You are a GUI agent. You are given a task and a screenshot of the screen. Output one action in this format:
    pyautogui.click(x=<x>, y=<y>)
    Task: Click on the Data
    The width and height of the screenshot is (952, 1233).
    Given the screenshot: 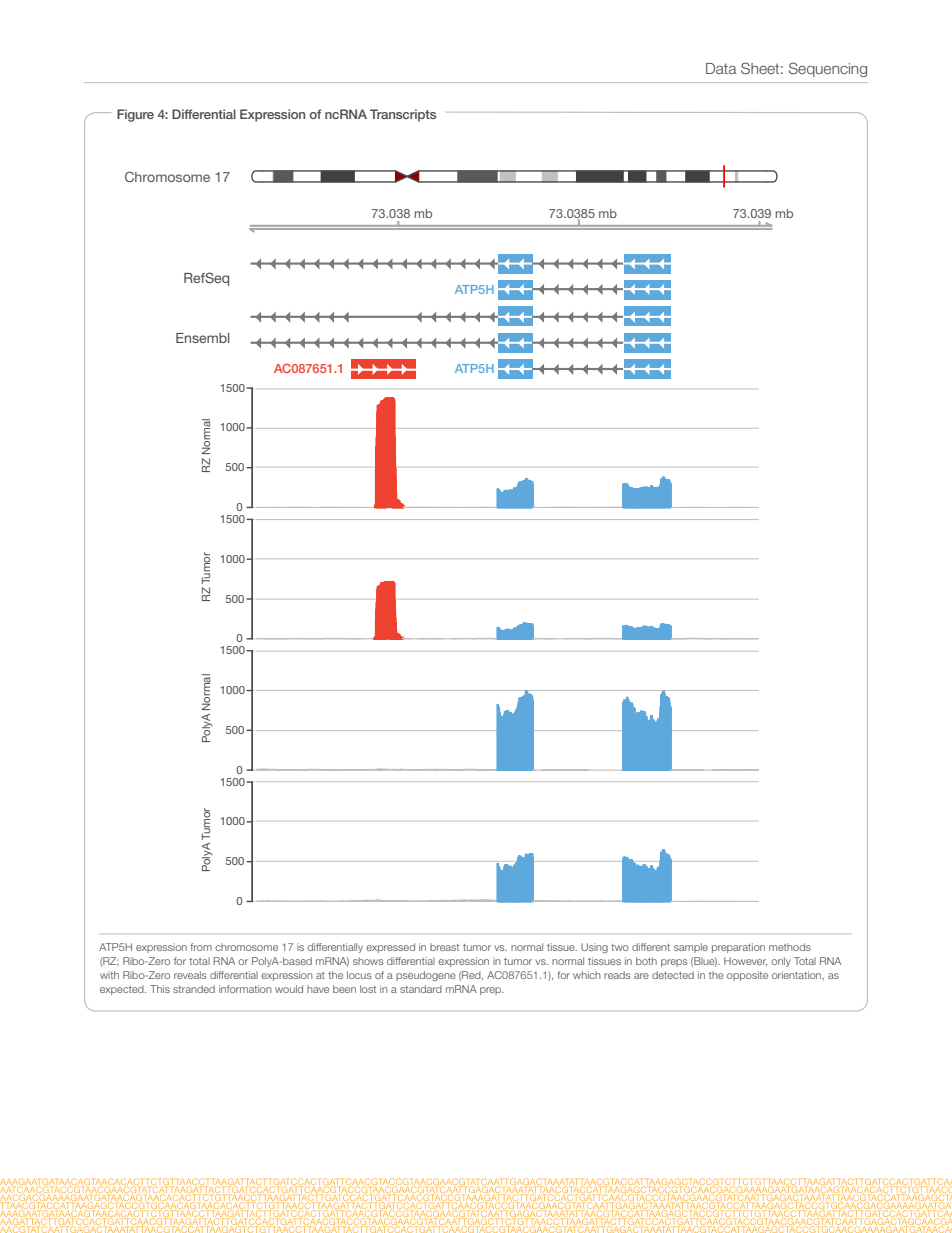 What is the action you would take?
    pyautogui.click(x=721, y=68)
